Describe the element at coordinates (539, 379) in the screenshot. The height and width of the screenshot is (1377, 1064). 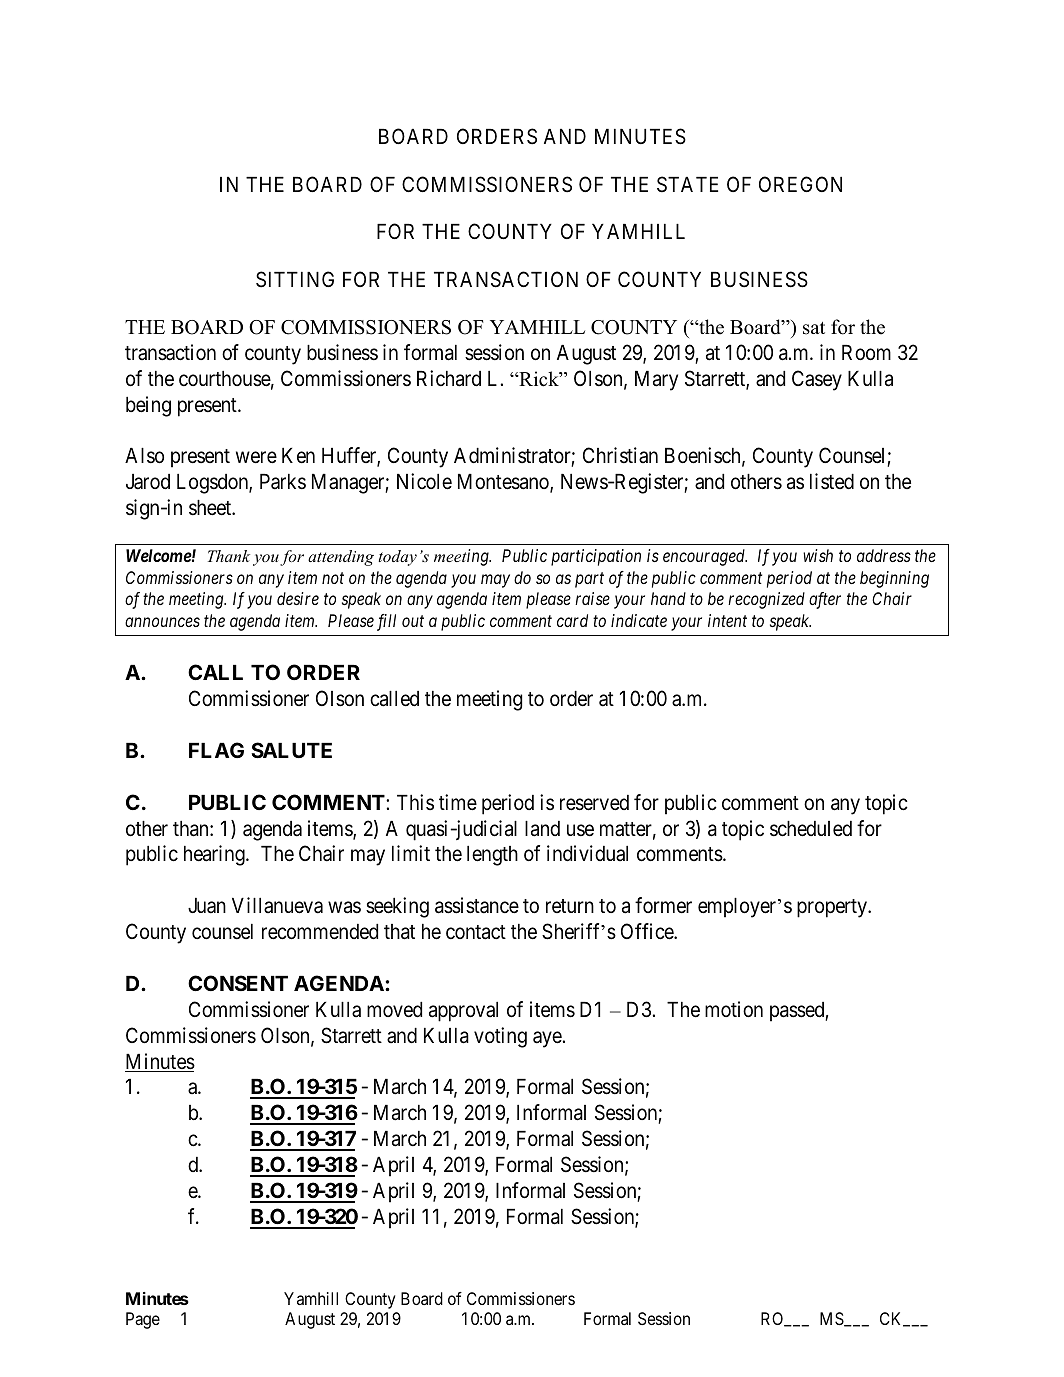
I see `Rick` at that location.
